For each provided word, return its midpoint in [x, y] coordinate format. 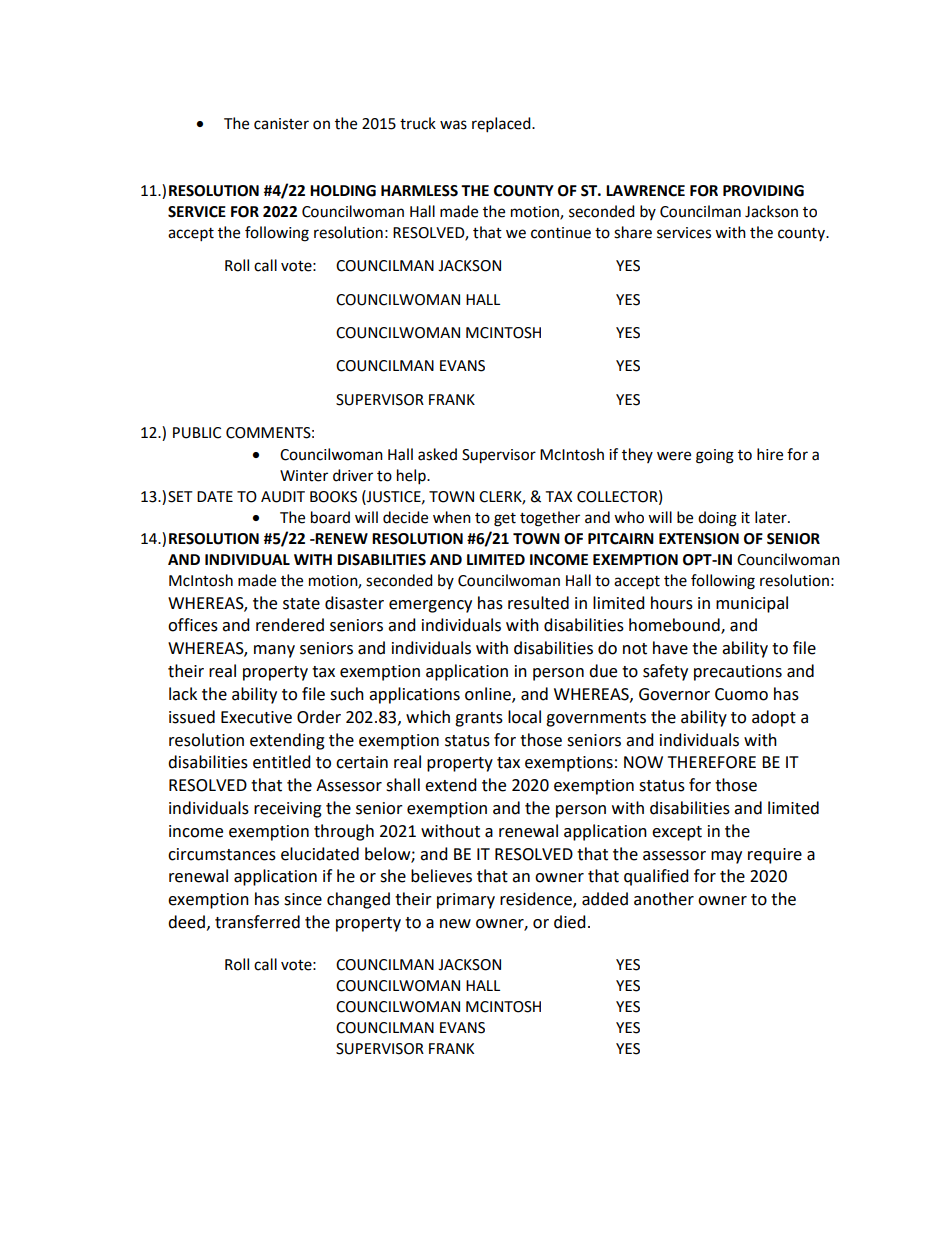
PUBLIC [197, 433]
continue [561, 233]
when [452, 517]
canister [281, 124]
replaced [502, 125]
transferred [257, 922]
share [633, 232]
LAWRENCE [645, 191]
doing [717, 519]
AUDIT [283, 497]
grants [479, 719]
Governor [674, 694]
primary [466, 901]
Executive [256, 717]
